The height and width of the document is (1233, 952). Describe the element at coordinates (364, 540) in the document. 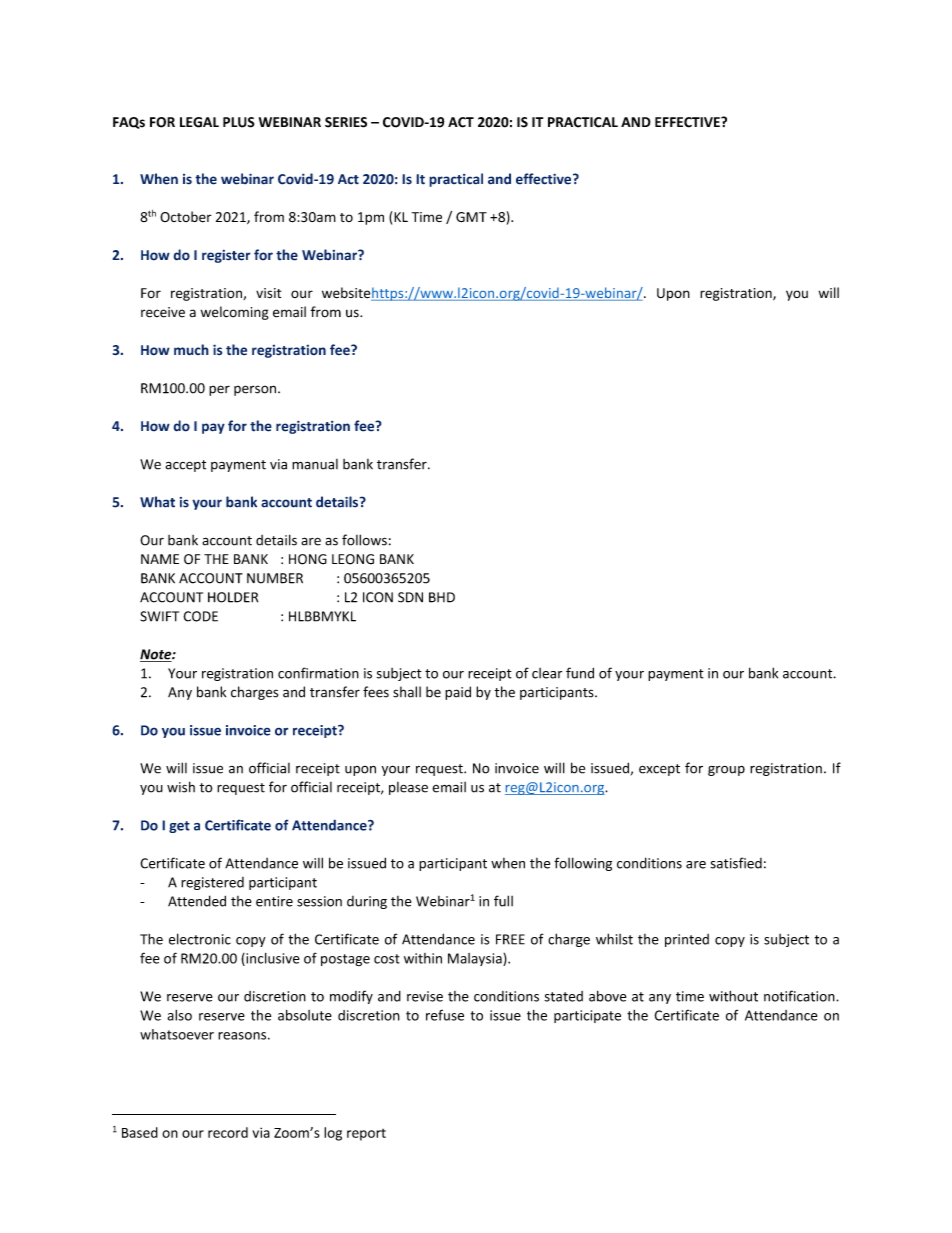

I see `follows` at that location.
